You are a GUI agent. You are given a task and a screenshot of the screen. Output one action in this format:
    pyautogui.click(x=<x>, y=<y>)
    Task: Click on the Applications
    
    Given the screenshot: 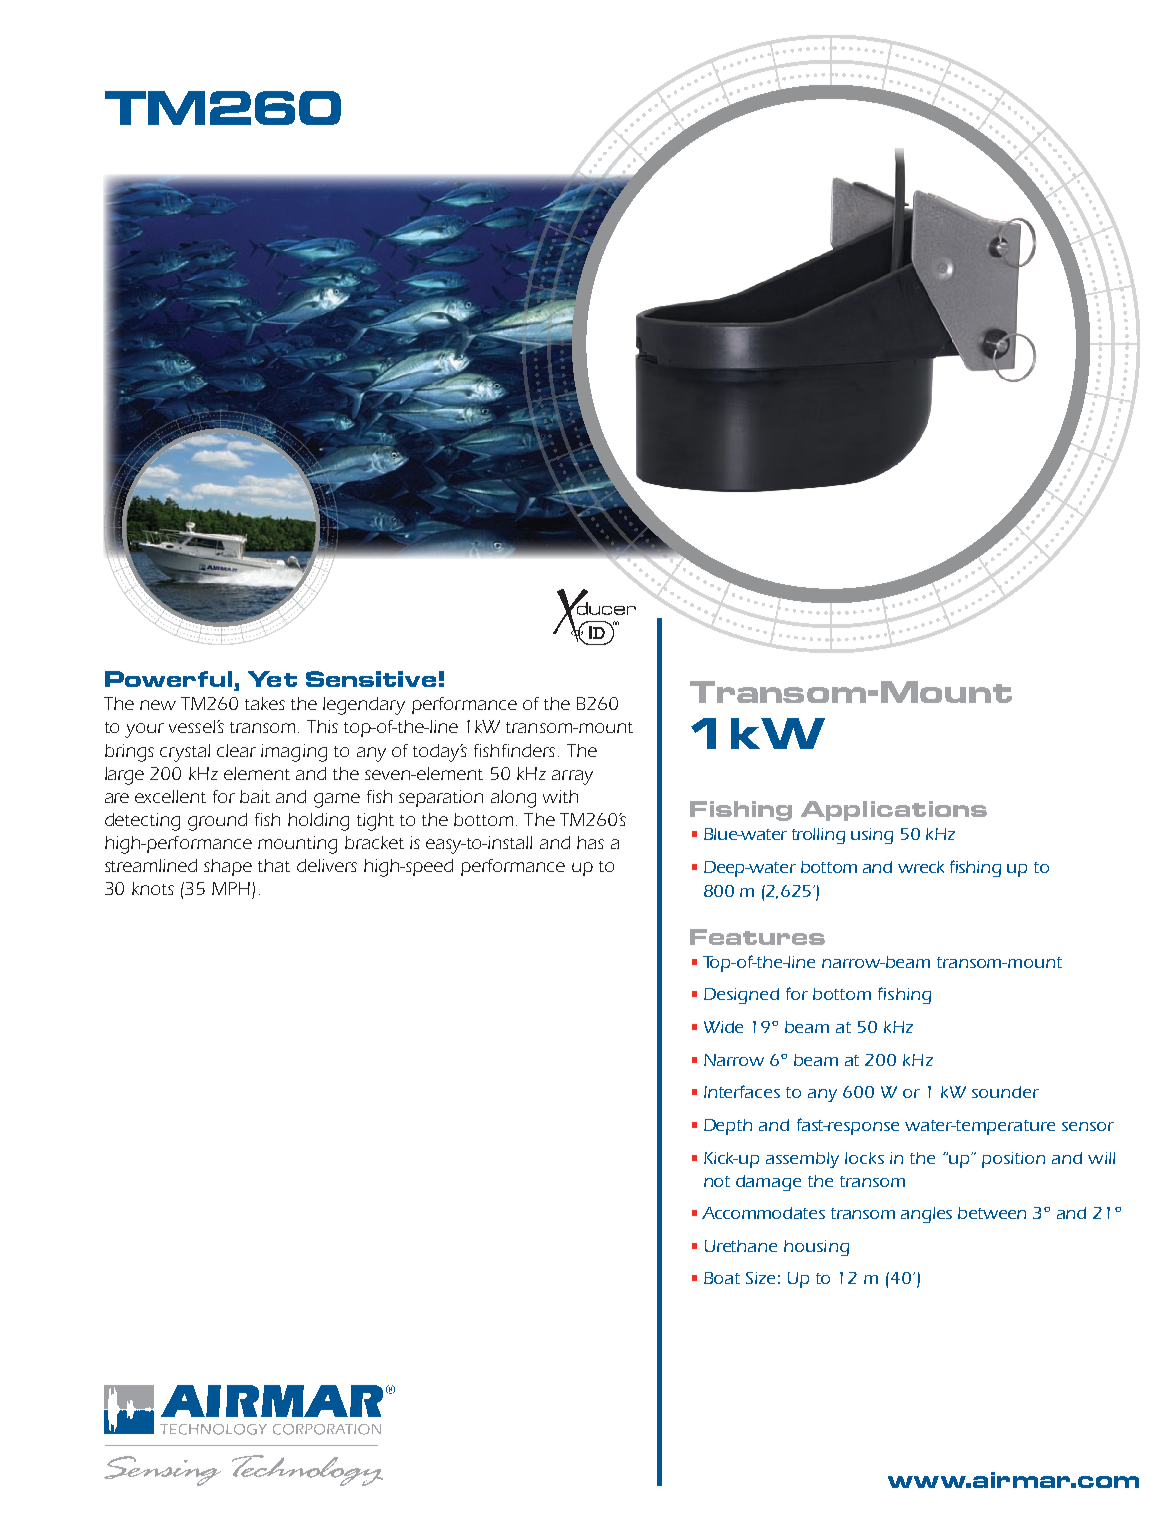 What is the action you would take?
    pyautogui.click(x=894, y=811)
